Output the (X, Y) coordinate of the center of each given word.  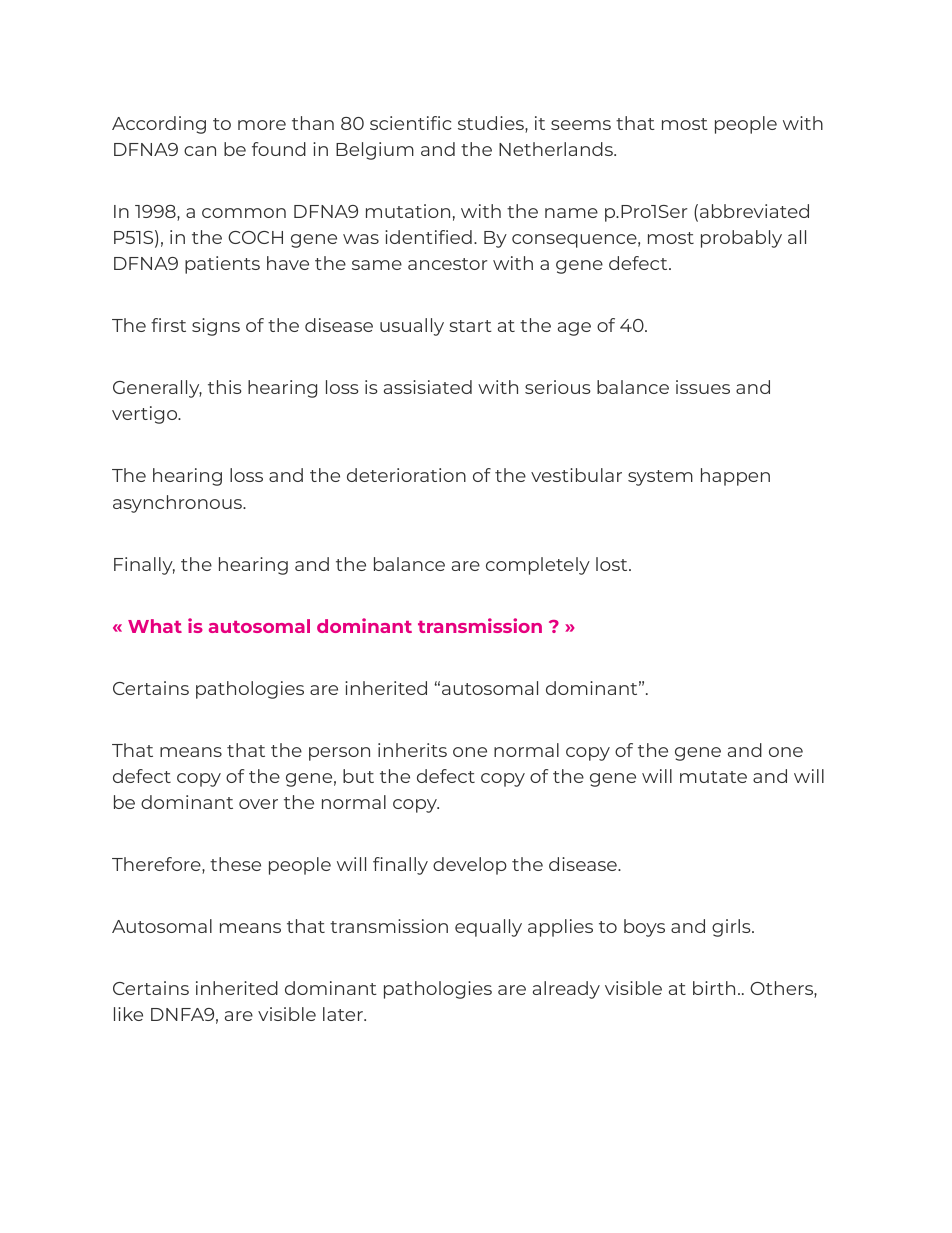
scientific (411, 123)
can (200, 151)
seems (581, 125)
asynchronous (178, 504)
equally (488, 928)
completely (538, 566)
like (128, 1014)
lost (613, 564)
